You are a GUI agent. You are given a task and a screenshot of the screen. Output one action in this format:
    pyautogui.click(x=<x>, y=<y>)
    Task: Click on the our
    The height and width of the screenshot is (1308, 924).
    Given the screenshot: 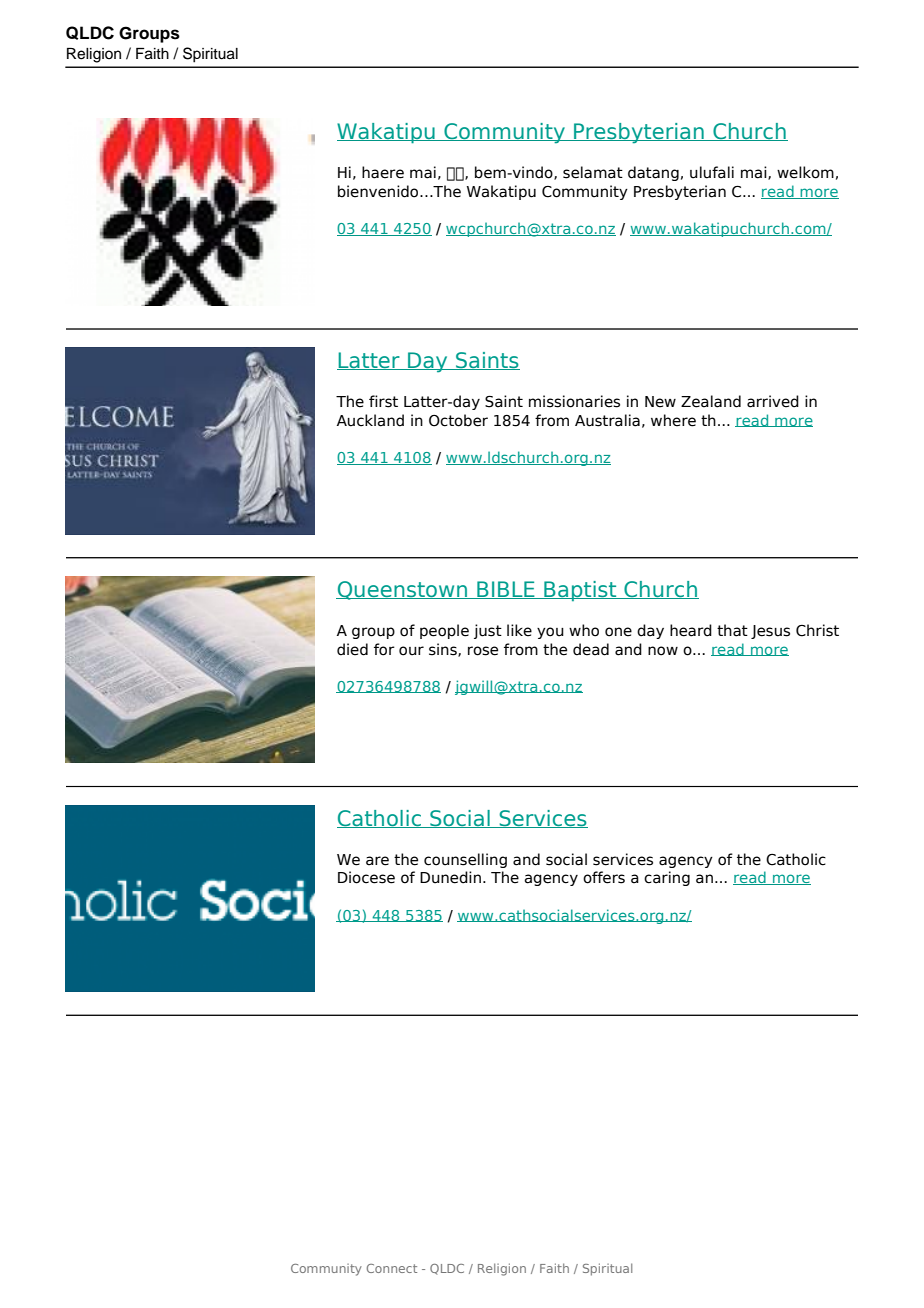 What is the action you would take?
    pyautogui.click(x=411, y=651)
